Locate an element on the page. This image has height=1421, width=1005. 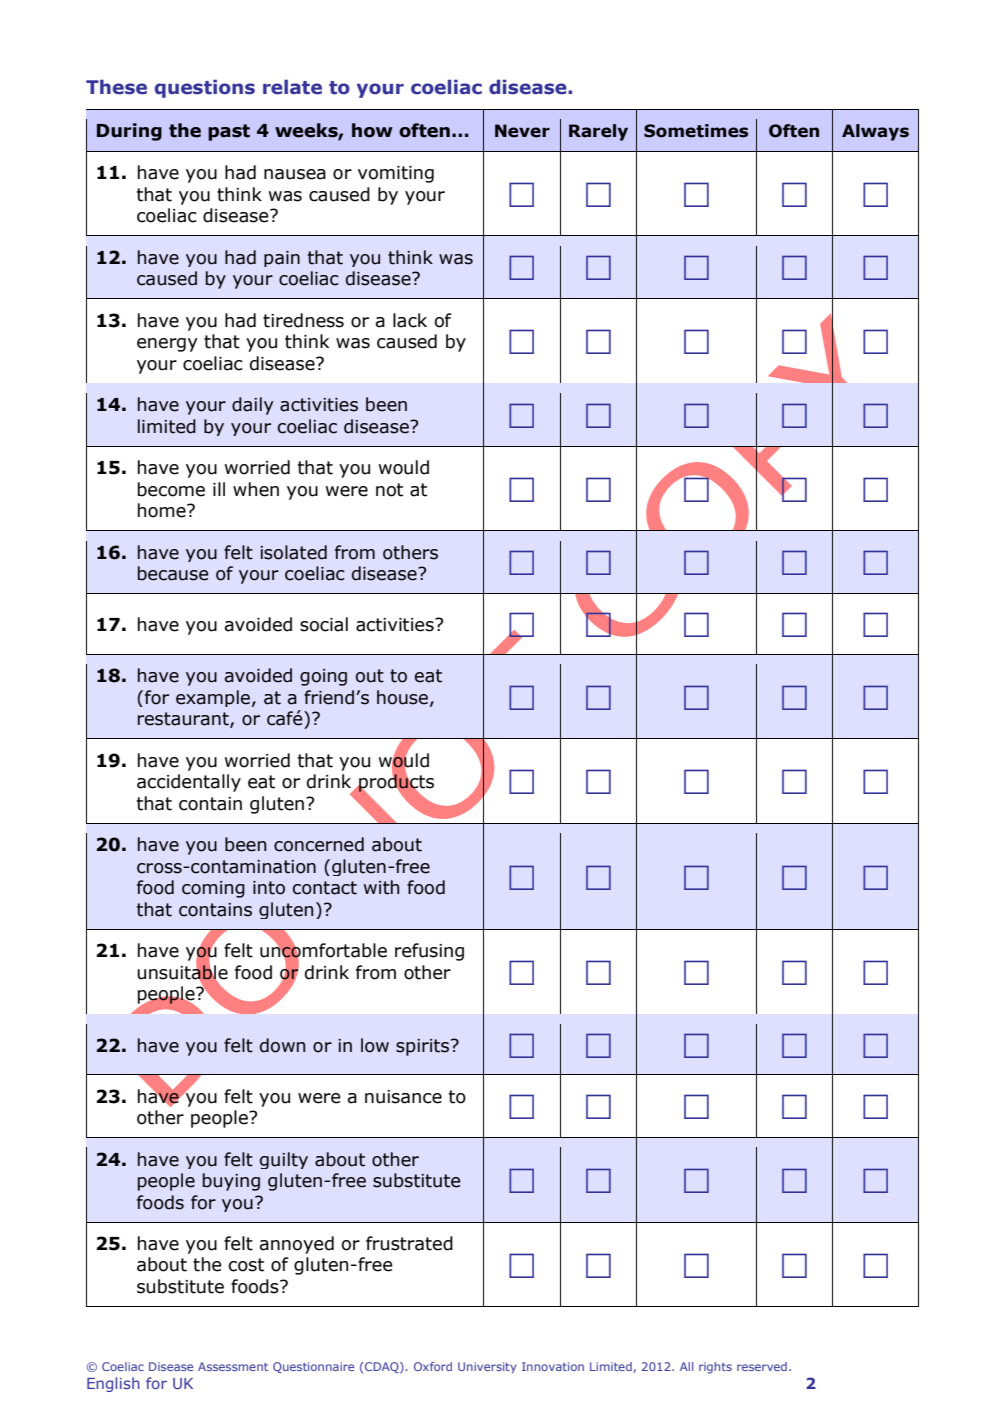
restaurant is located at coordinates (184, 720).
